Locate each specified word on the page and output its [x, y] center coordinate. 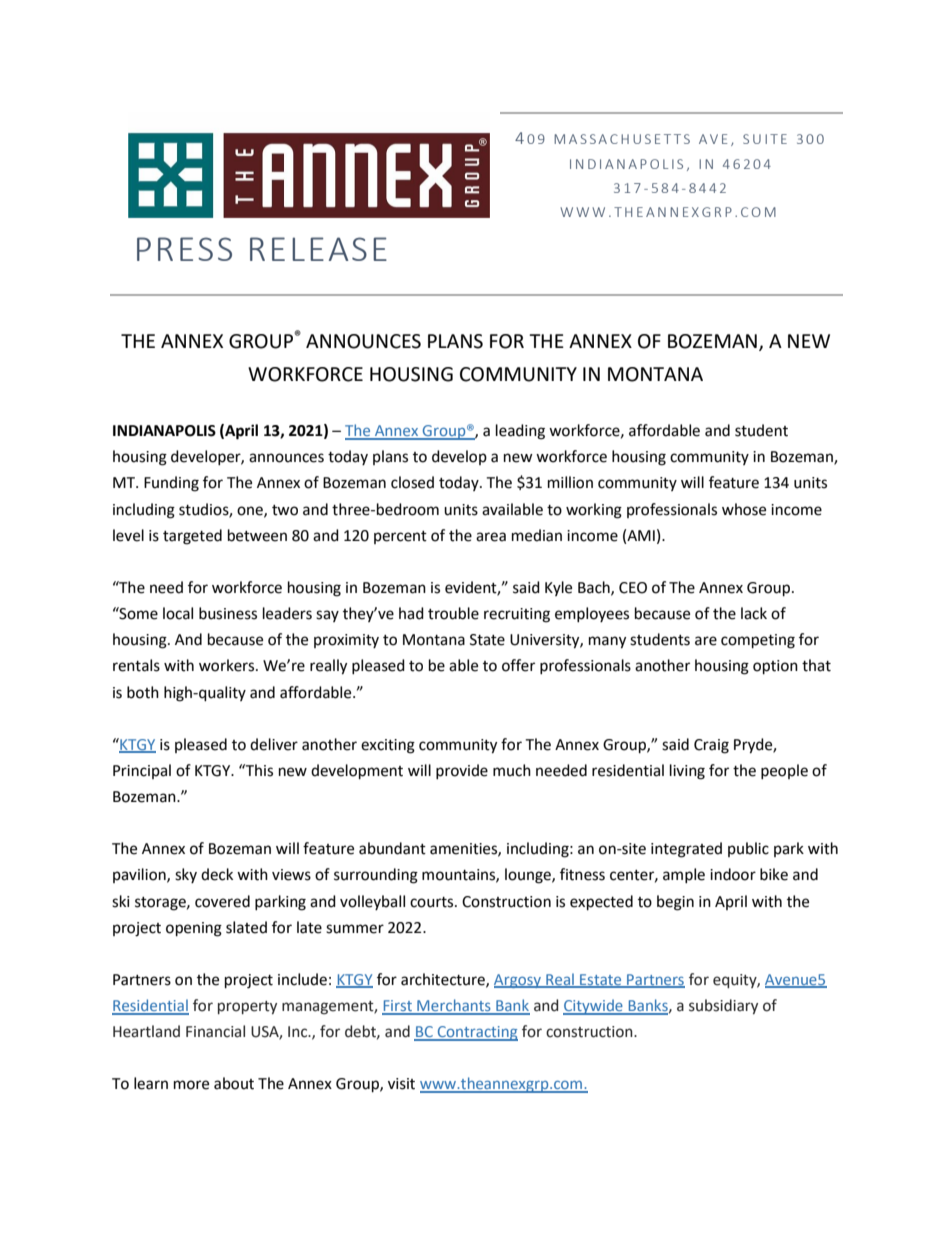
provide [462, 771]
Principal [142, 771]
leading [520, 432]
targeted [192, 537]
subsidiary [723, 1006]
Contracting [476, 1033]
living [687, 772]
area [491, 537]
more [191, 1085]
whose [744, 509]
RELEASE [318, 249]
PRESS [184, 249]
